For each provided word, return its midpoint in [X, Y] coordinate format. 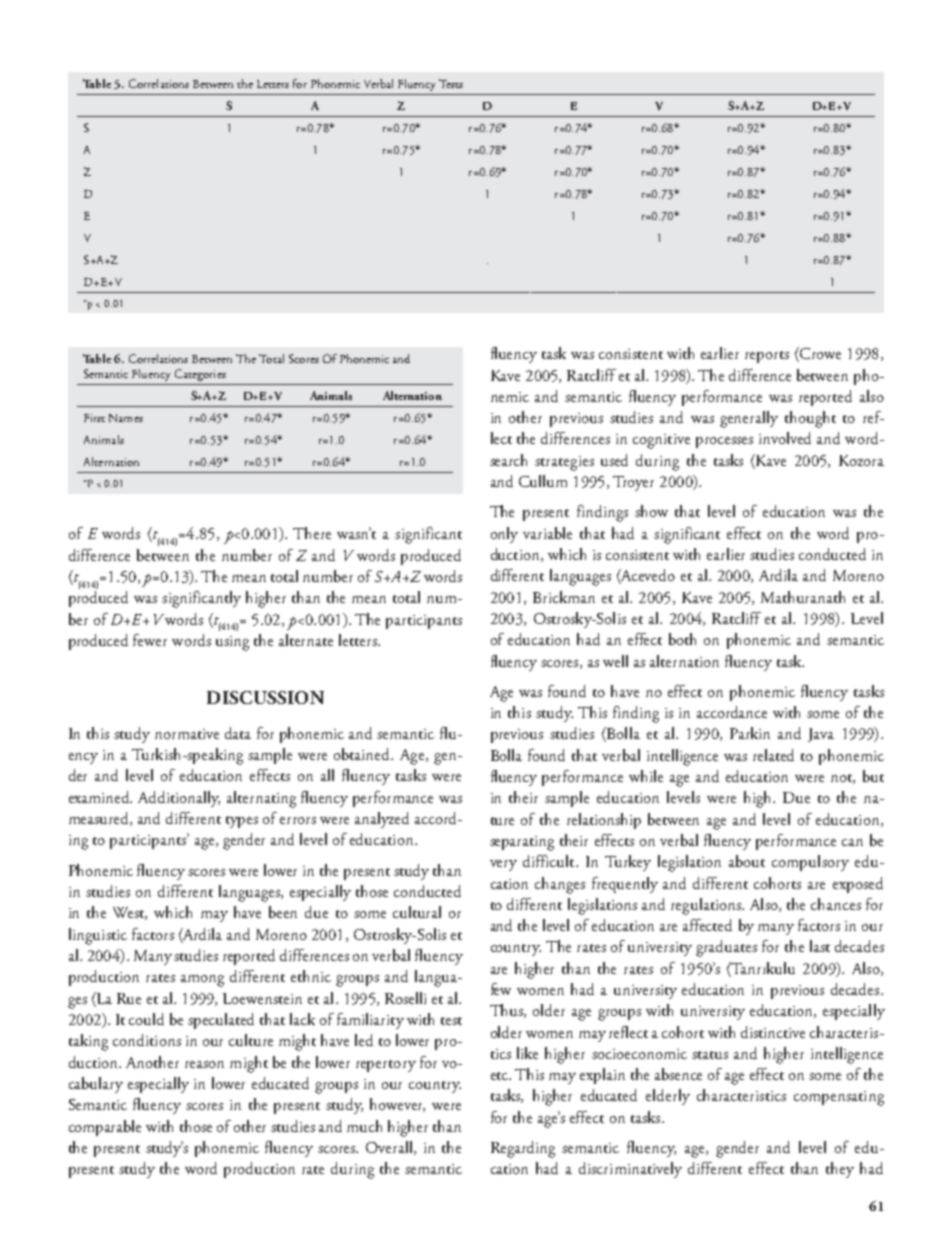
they [840, 1170]
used [614, 460]
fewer [150, 640]
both [682, 639]
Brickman [564, 597]
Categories [200, 375]
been [283, 912]
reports [767, 357]
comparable [105, 1128]
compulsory [810, 863]
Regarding [523, 1149]
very [503, 865]
